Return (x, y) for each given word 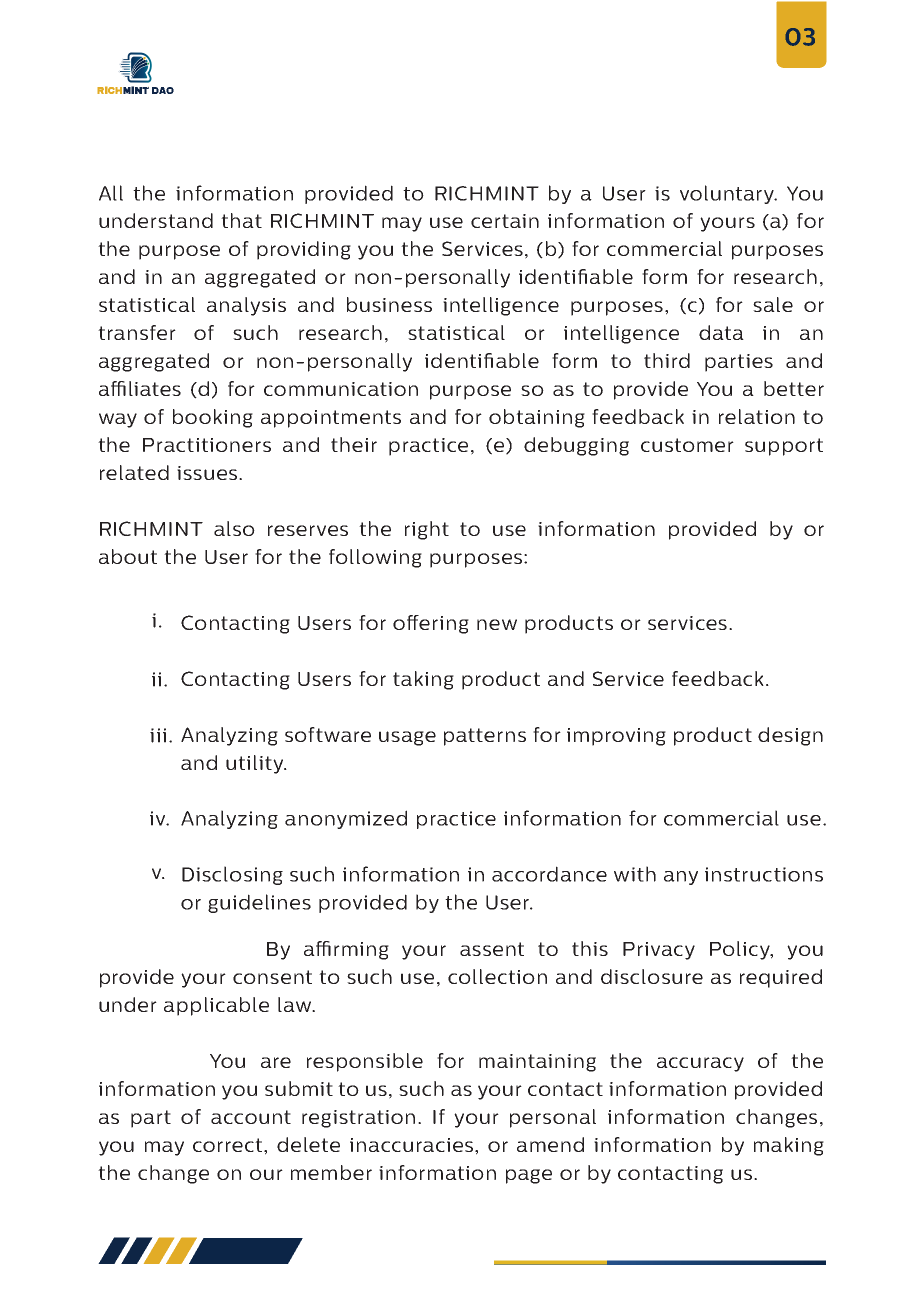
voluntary (728, 194)
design (790, 736)
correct (229, 1145)
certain (505, 221)
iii (158, 735)
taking (423, 680)
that (241, 220)
